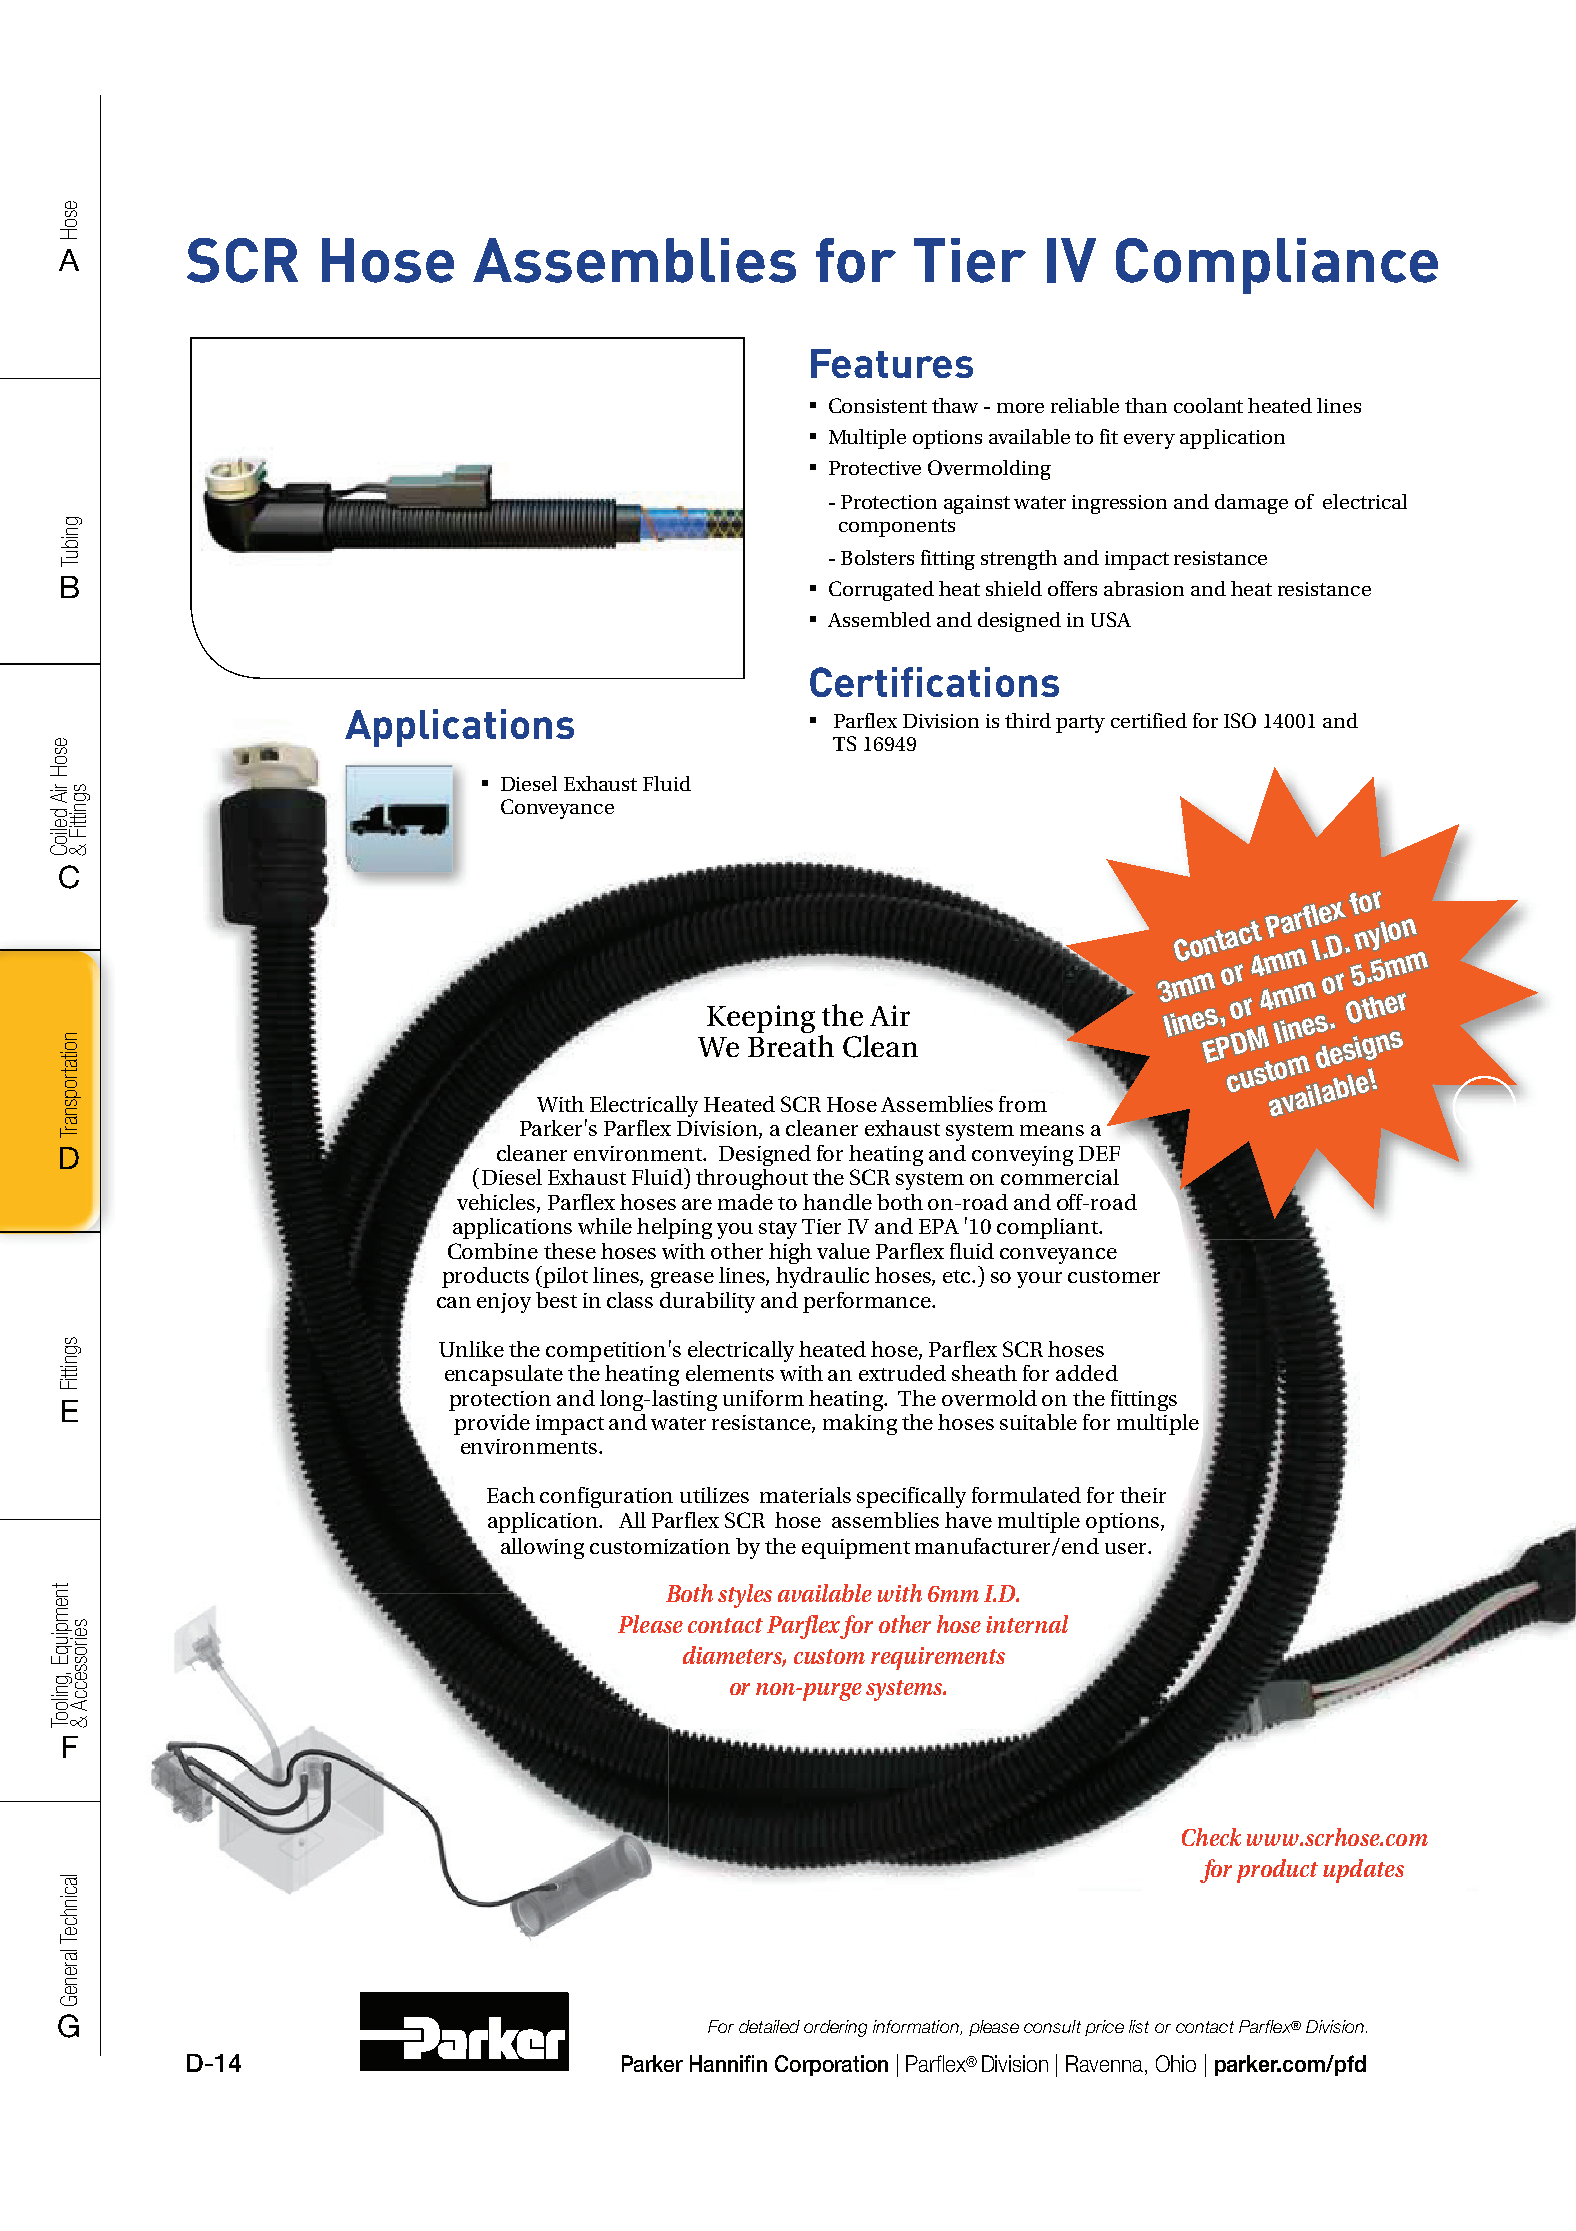  I want to click on extruded, so click(902, 1373).
